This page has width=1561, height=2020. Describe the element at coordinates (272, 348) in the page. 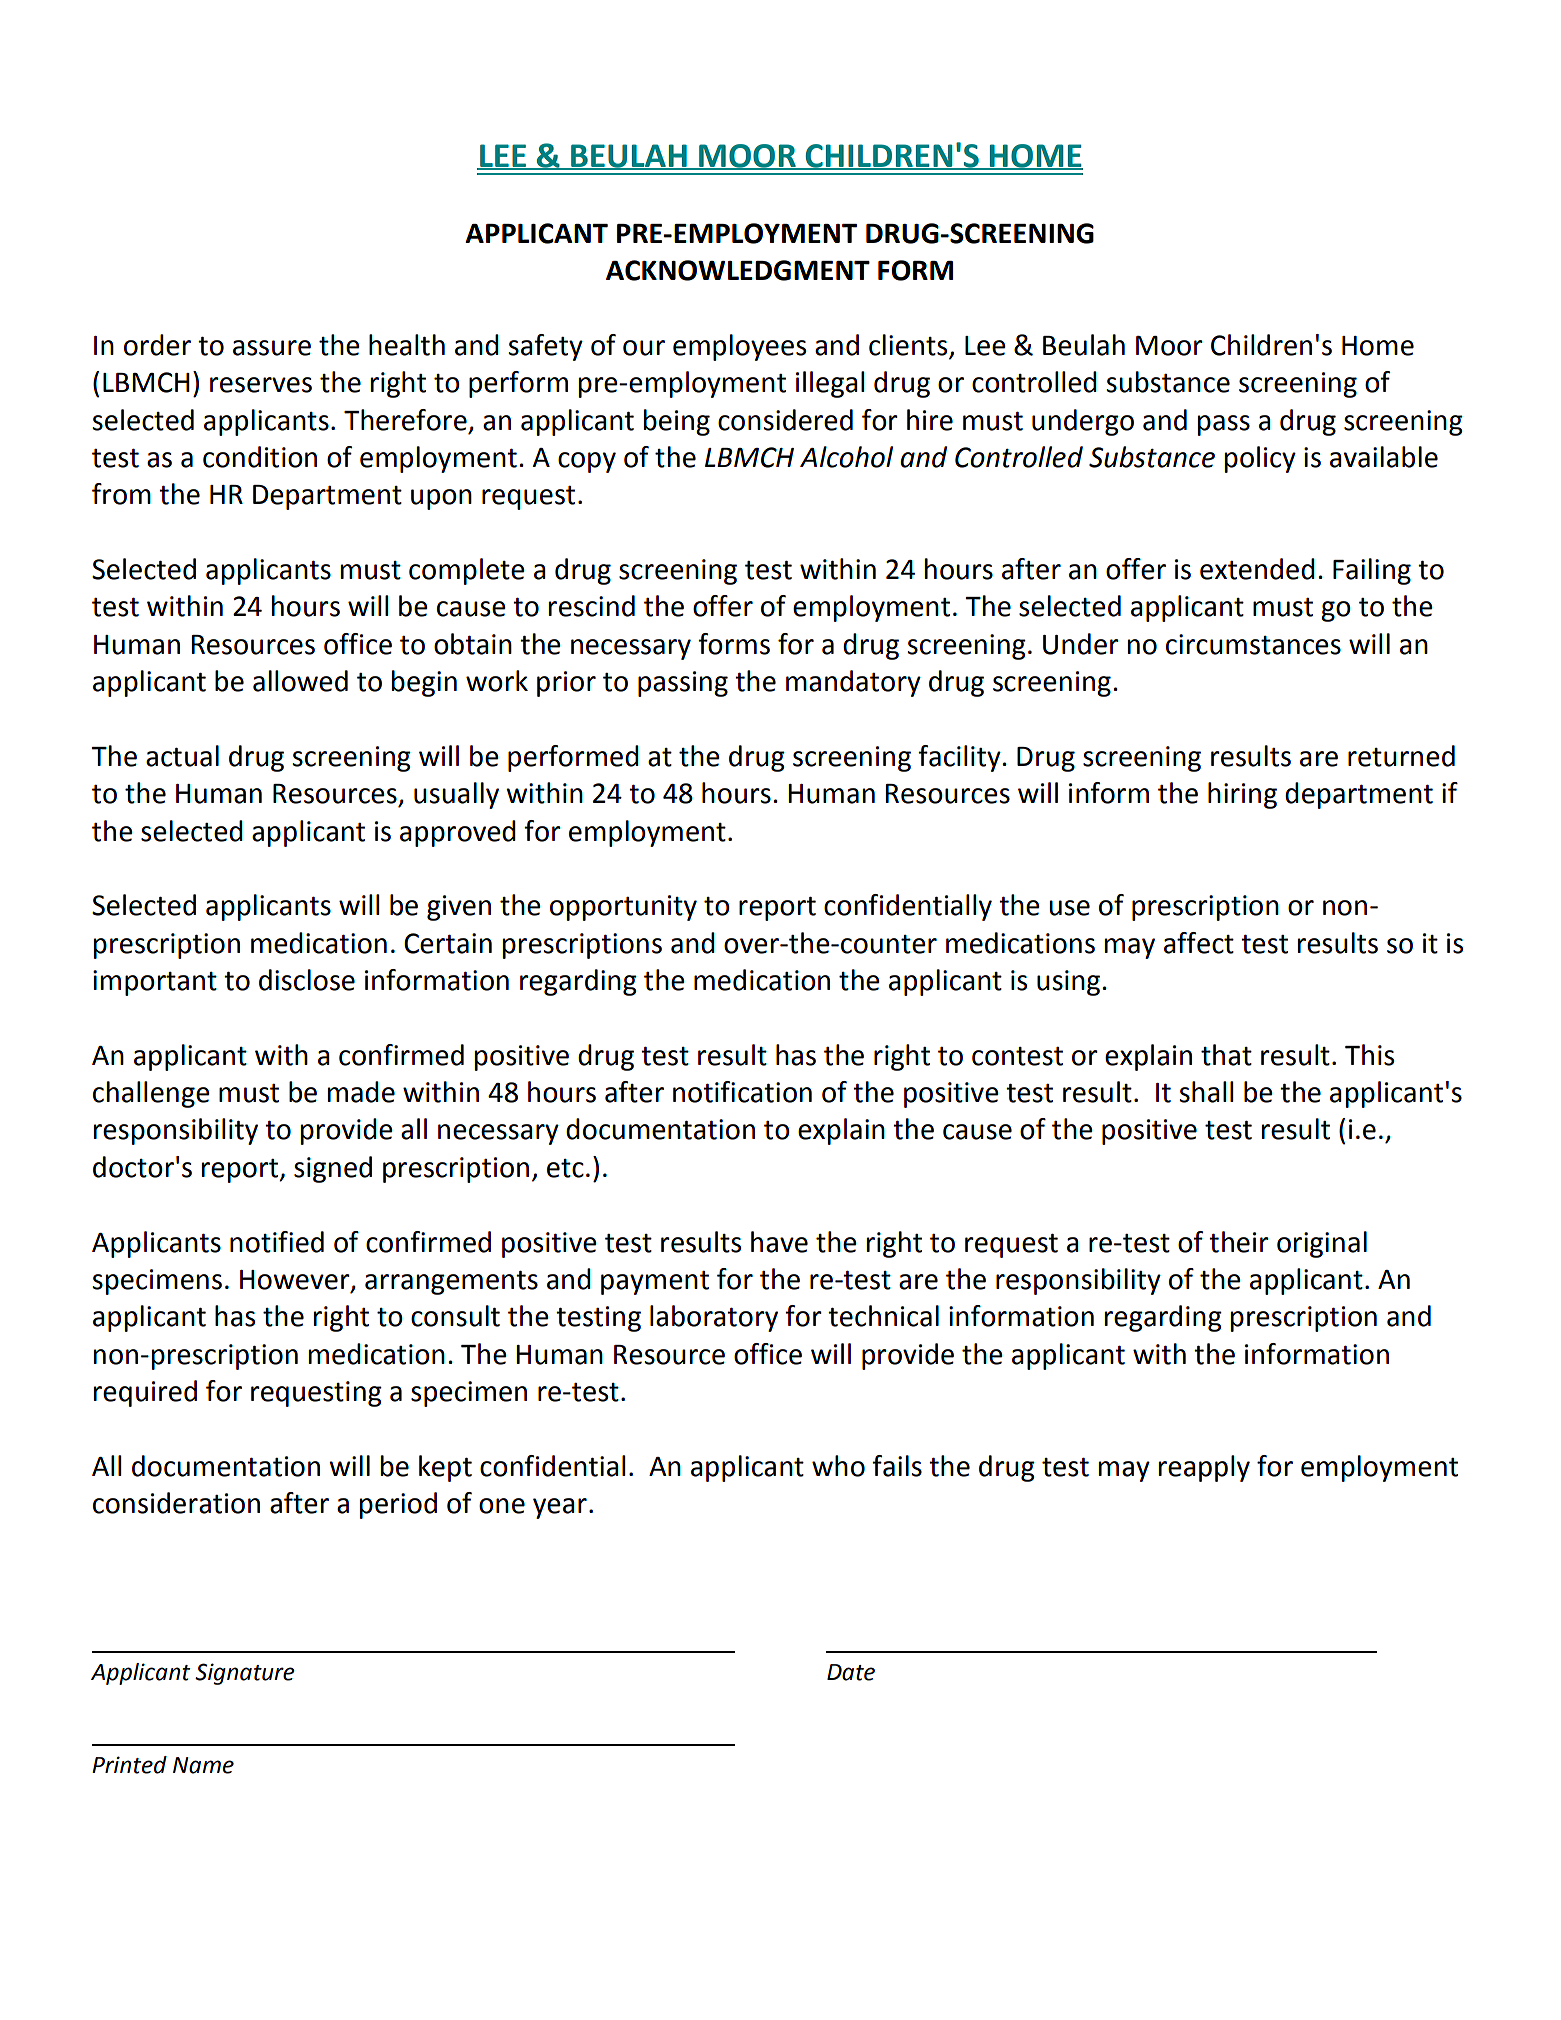

I see `assure` at that location.
